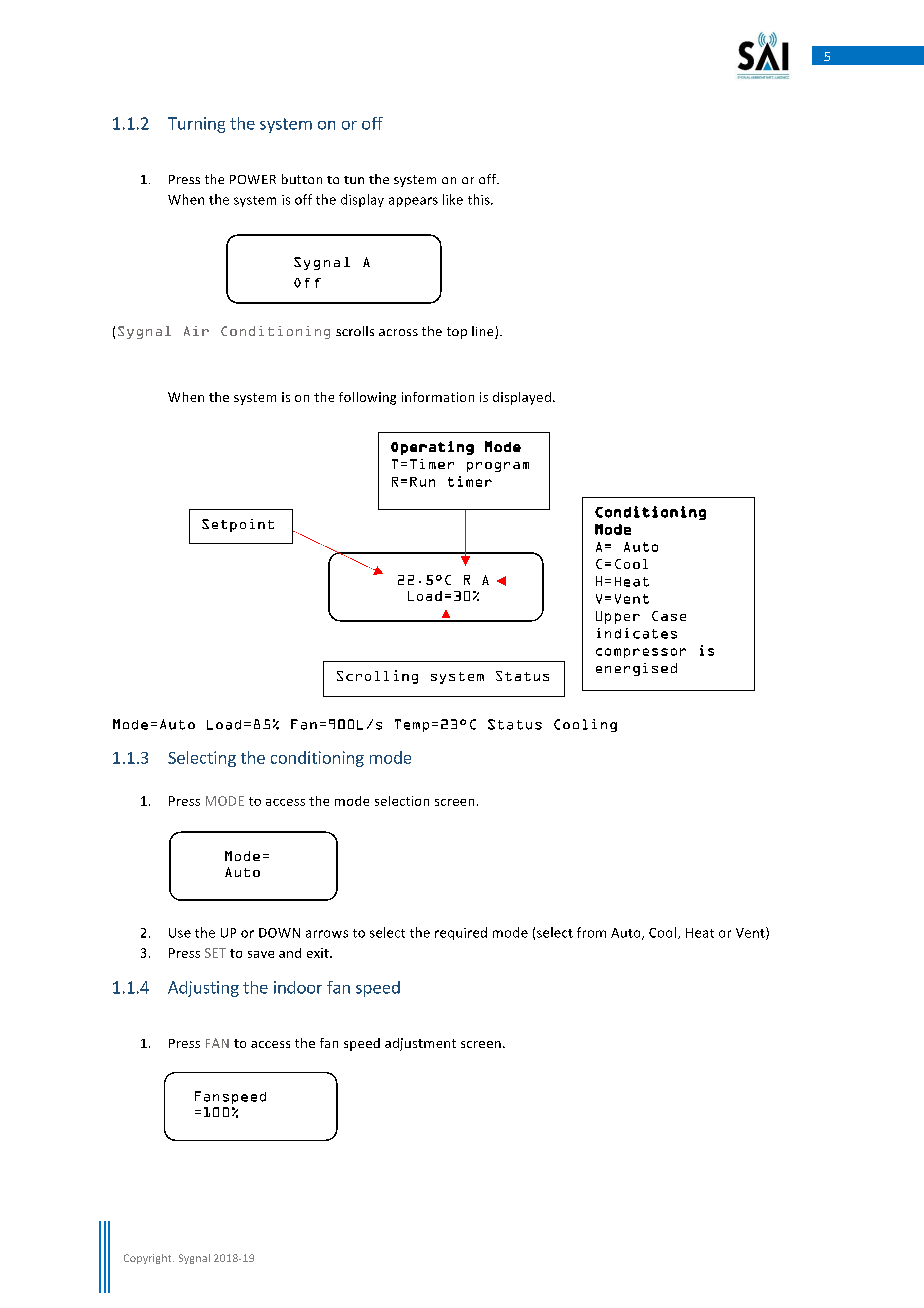 The width and height of the screenshot is (924, 1308). Describe the element at coordinates (196, 125) in the screenshot. I see `Turning` at that location.
